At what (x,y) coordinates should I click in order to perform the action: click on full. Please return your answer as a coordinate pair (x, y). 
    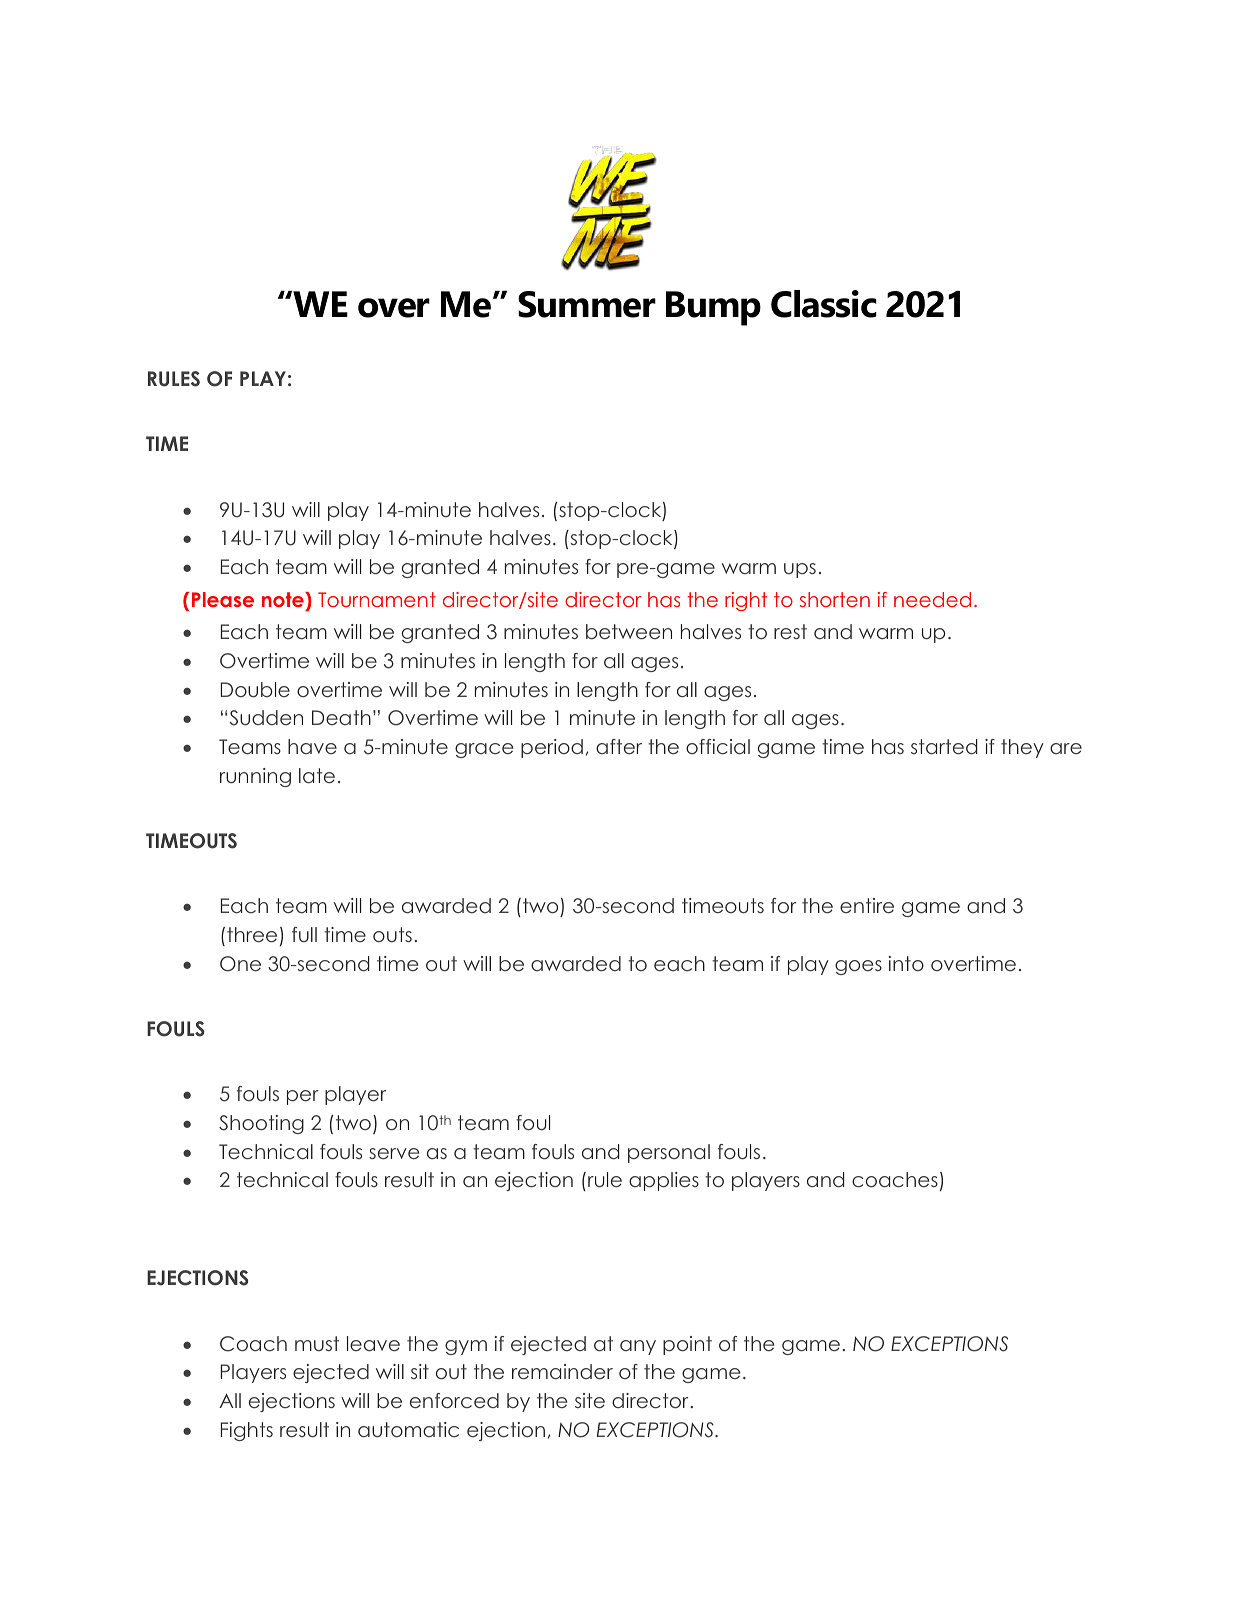
    Looking at the image, I should click on (304, 934).
